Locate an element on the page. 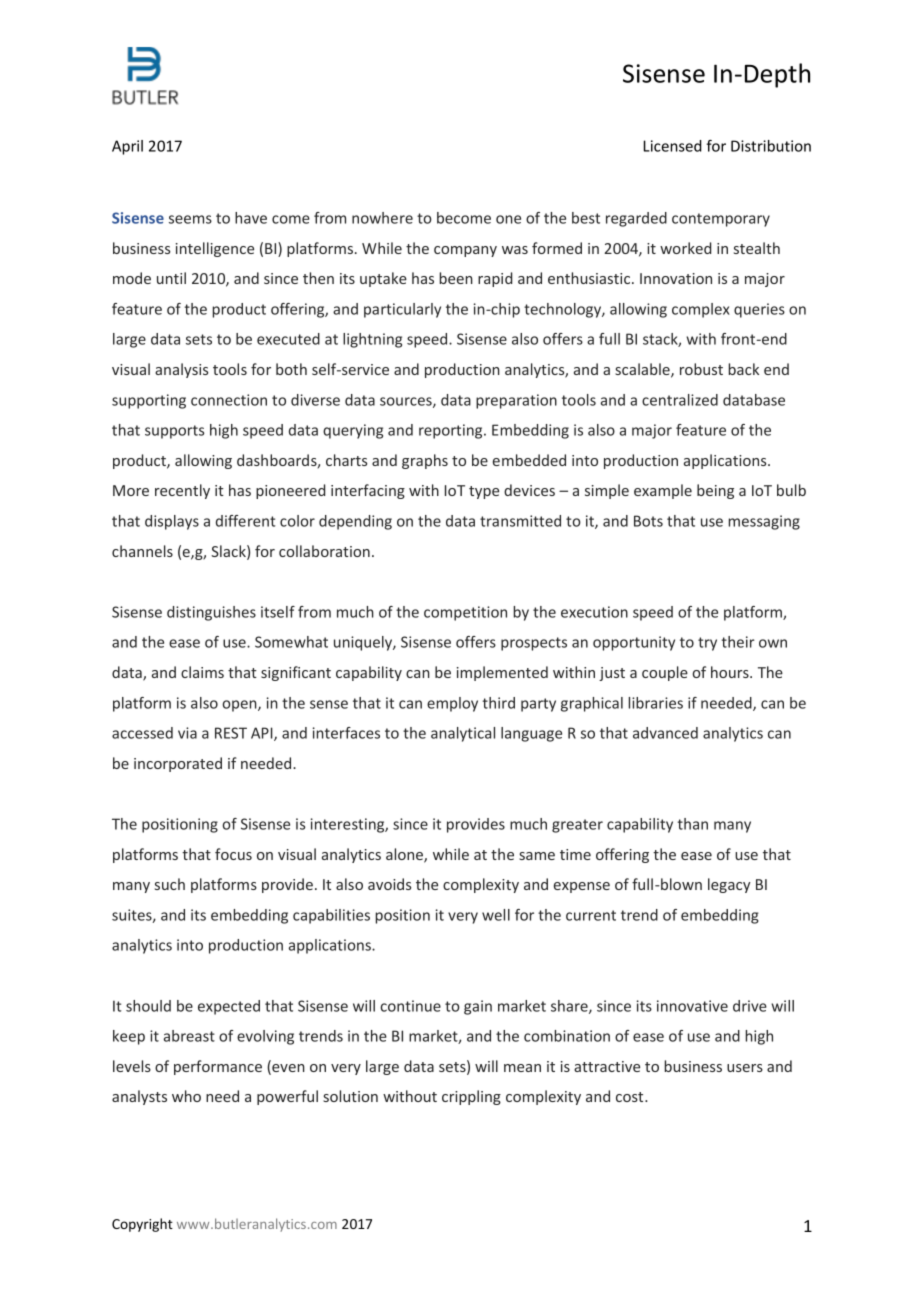 This page has height=1308, width=924. Copyright is located at coordinates (142, 1225).
